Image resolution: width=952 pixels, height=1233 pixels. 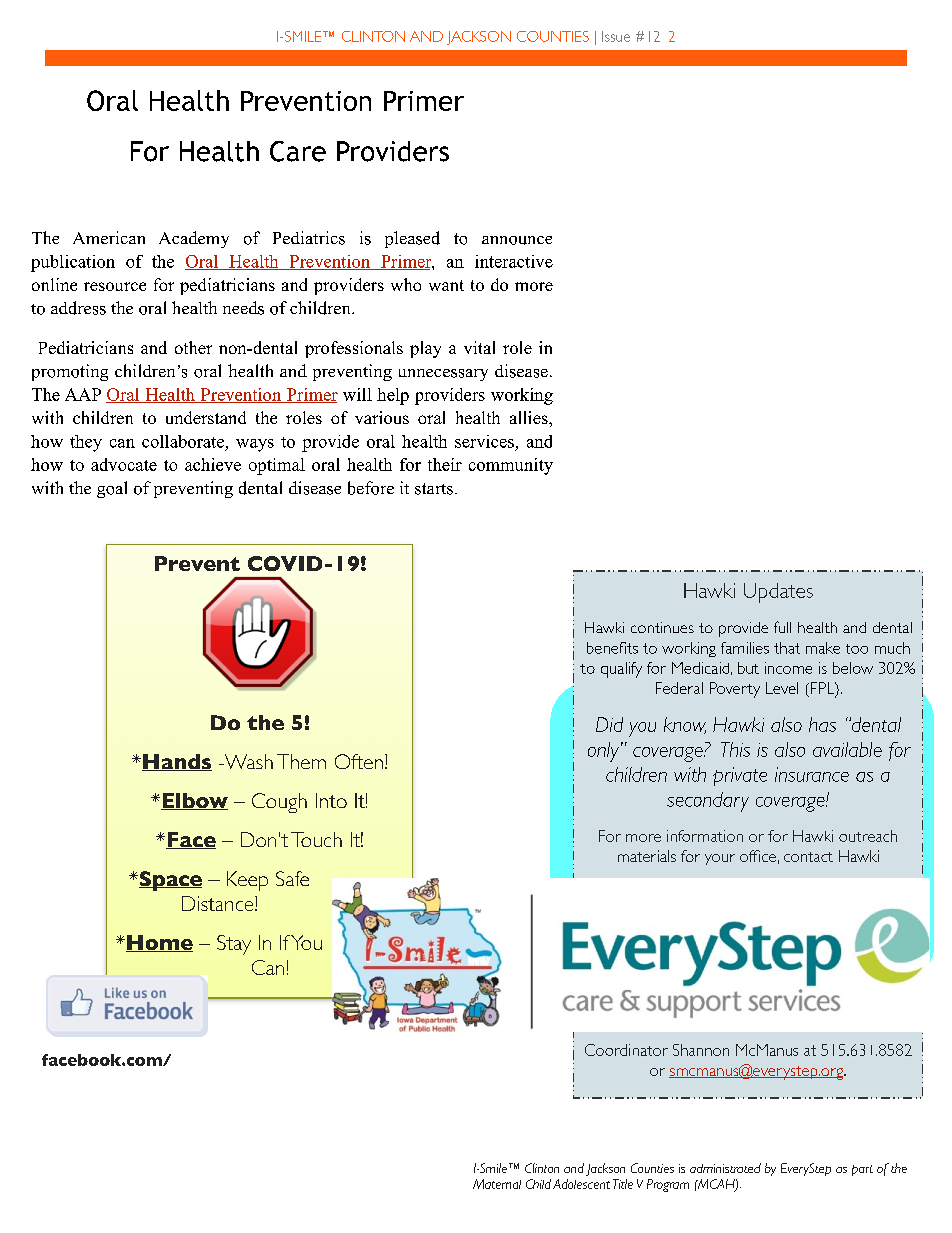 I want to click on understand, so click(x=206, y=417).
